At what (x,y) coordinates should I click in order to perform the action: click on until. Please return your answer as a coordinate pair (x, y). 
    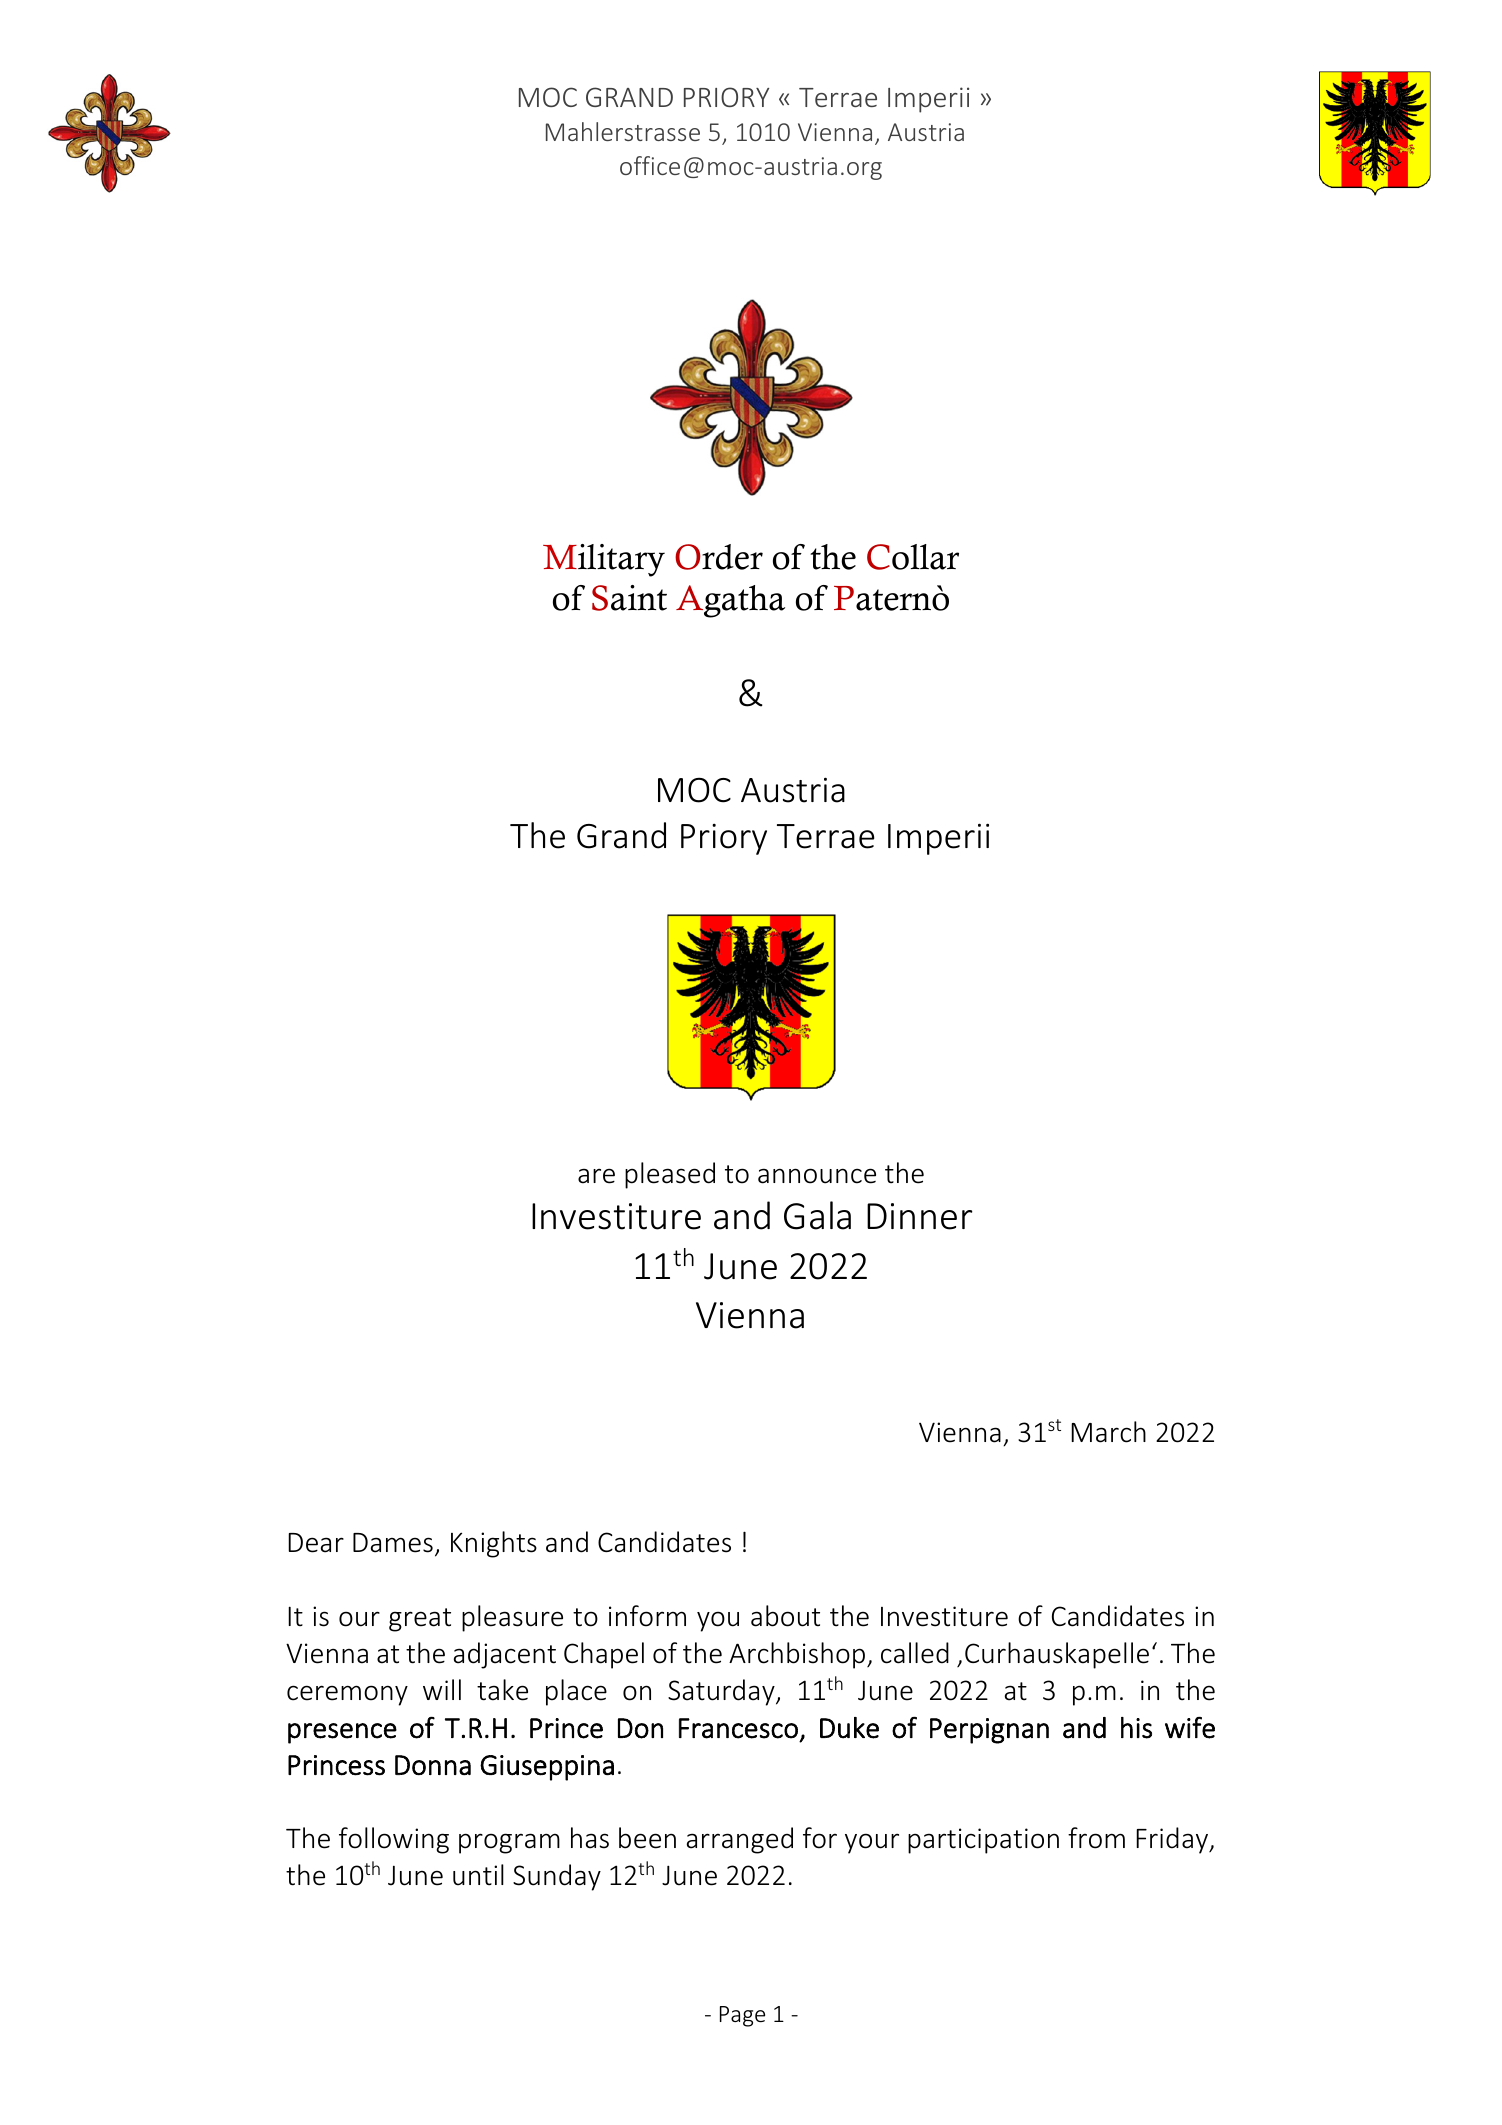
    Looking at the image, I should click on (478, 1875).
